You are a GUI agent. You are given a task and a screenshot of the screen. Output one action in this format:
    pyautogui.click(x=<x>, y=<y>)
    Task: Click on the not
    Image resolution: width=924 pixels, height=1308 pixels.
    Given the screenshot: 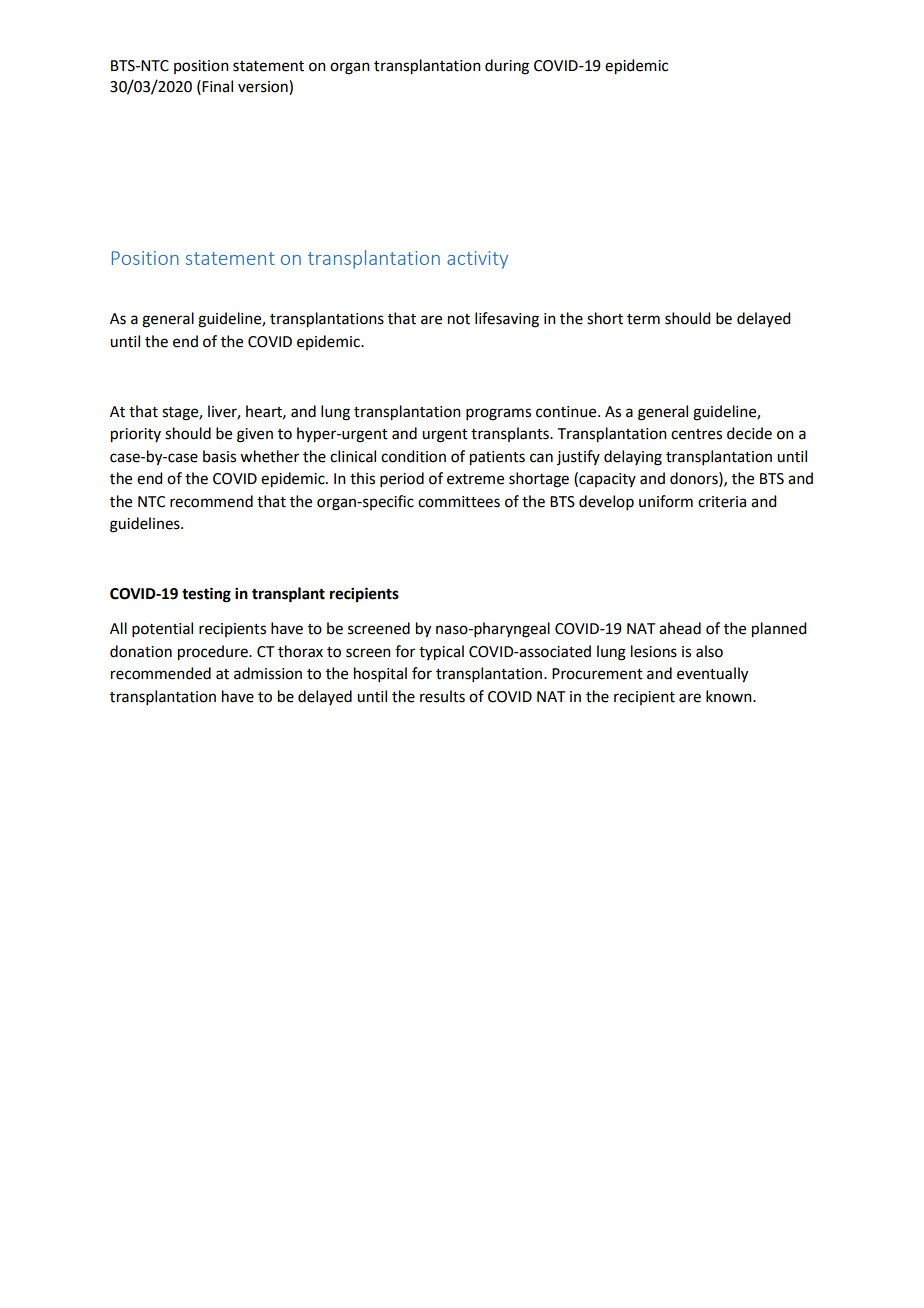 What is the action you would take?
    pyautogui.click(x=459, y=319)
